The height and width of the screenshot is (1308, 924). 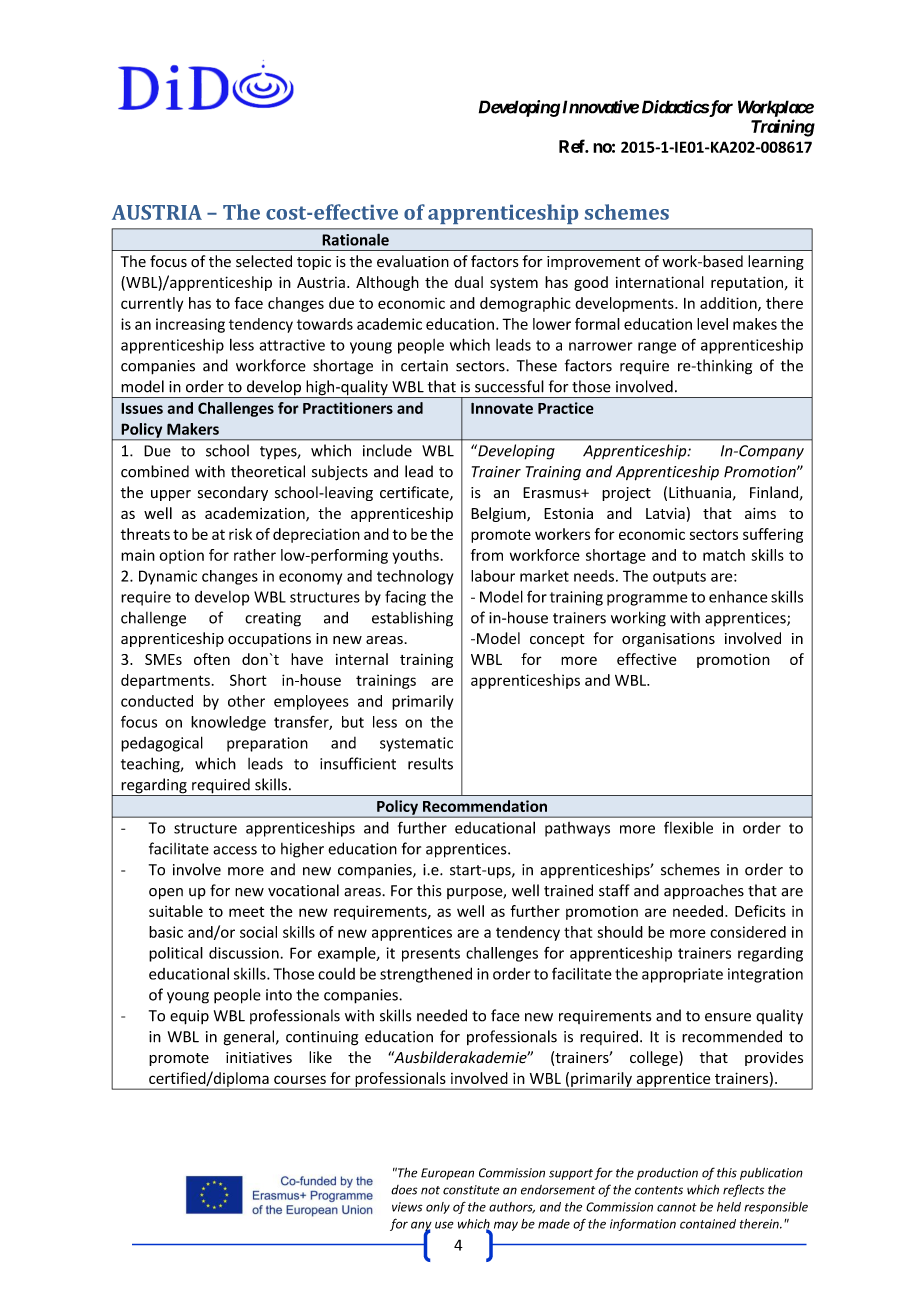 What do you see at coordinates (300, 1079) in the screenshot?
I see `courses` at bounding box center [300, 1079].
